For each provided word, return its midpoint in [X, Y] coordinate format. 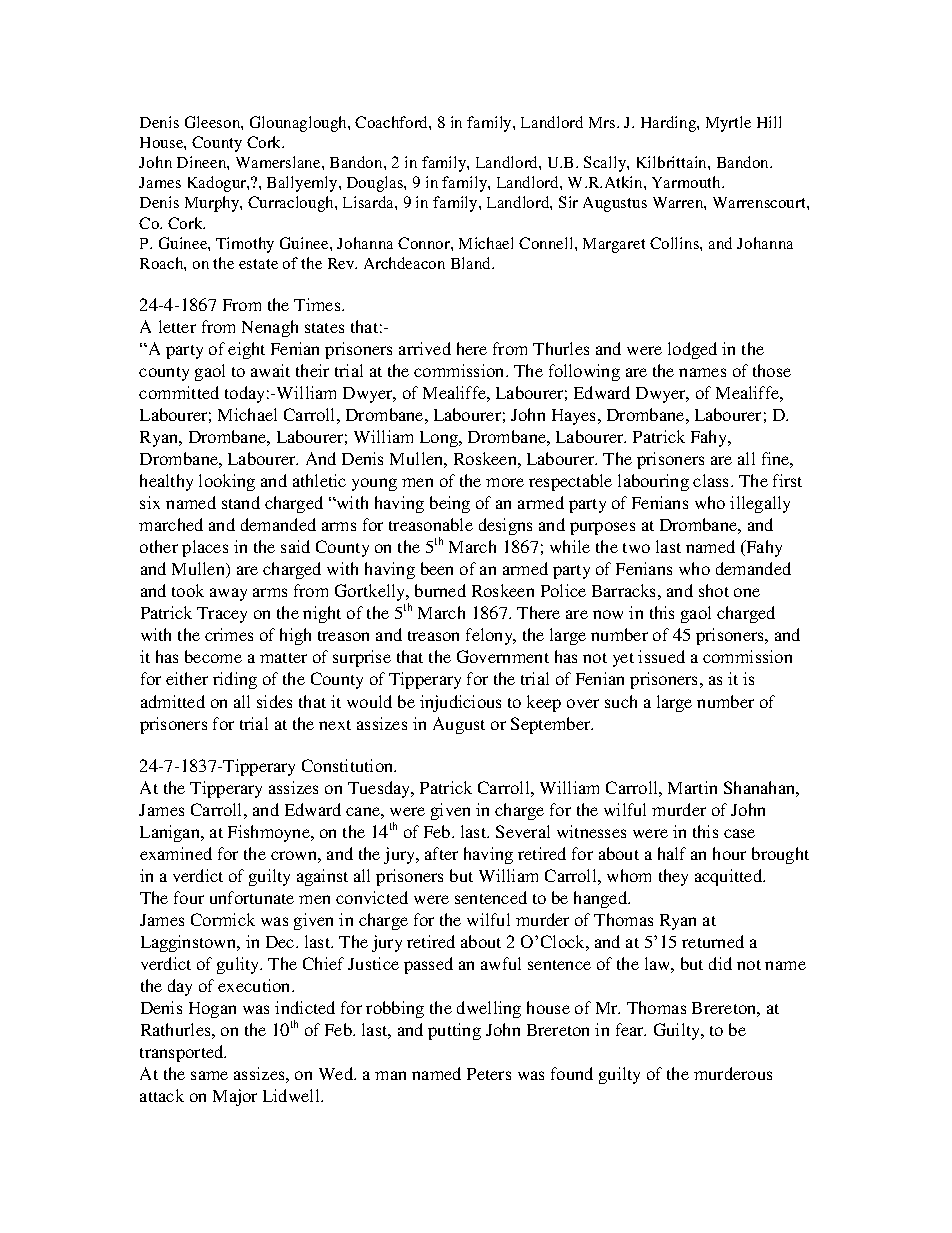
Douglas [376, 184]
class [712, 480]
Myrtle [728, 124]
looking [227, 482]
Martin [692, 787]
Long [440, 439]
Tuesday [380, 789]
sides [274, 701]
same [209, 1075]
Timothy [245, 245]
